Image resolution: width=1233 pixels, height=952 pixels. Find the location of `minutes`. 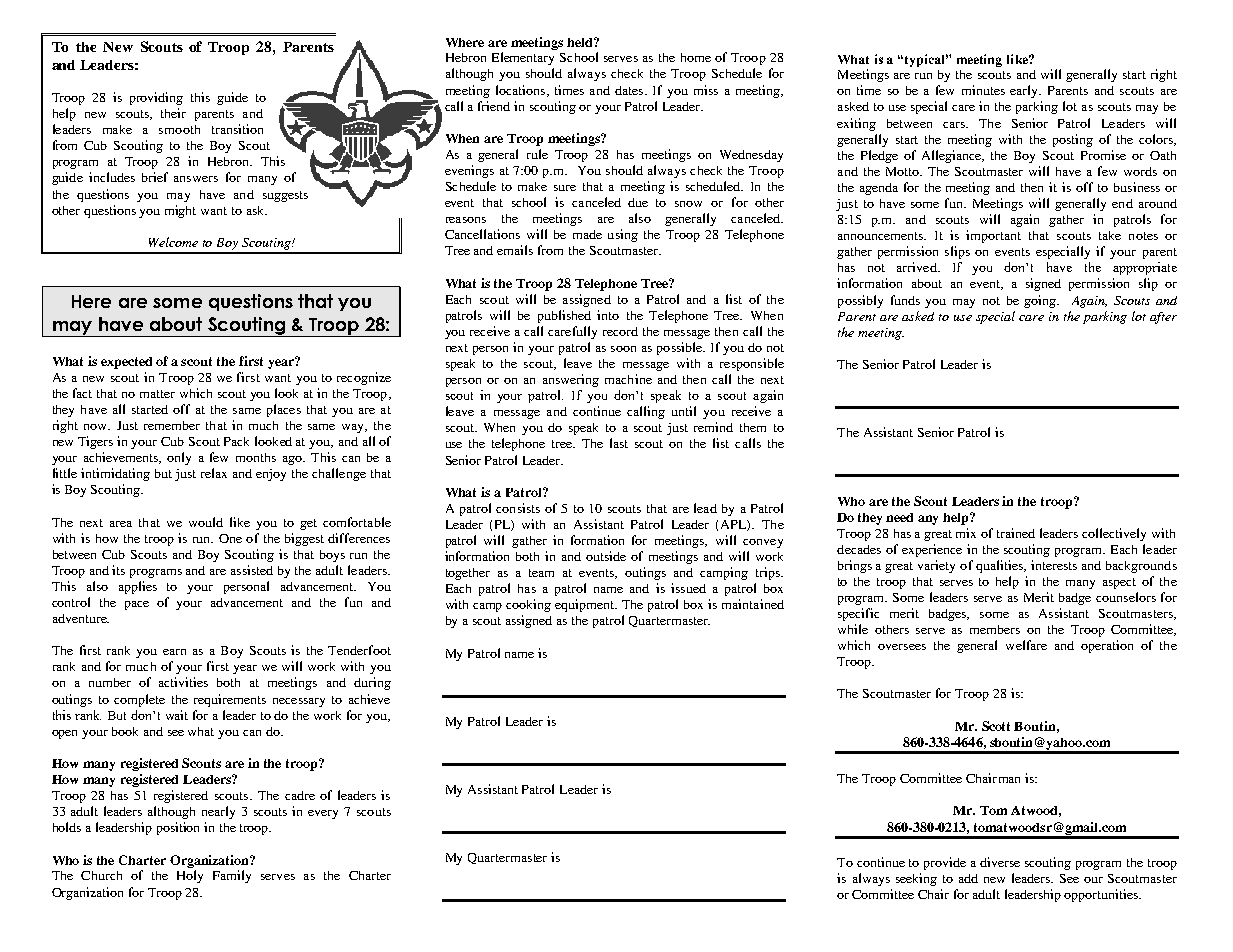

minutes is located at coordinates (983, 90).
